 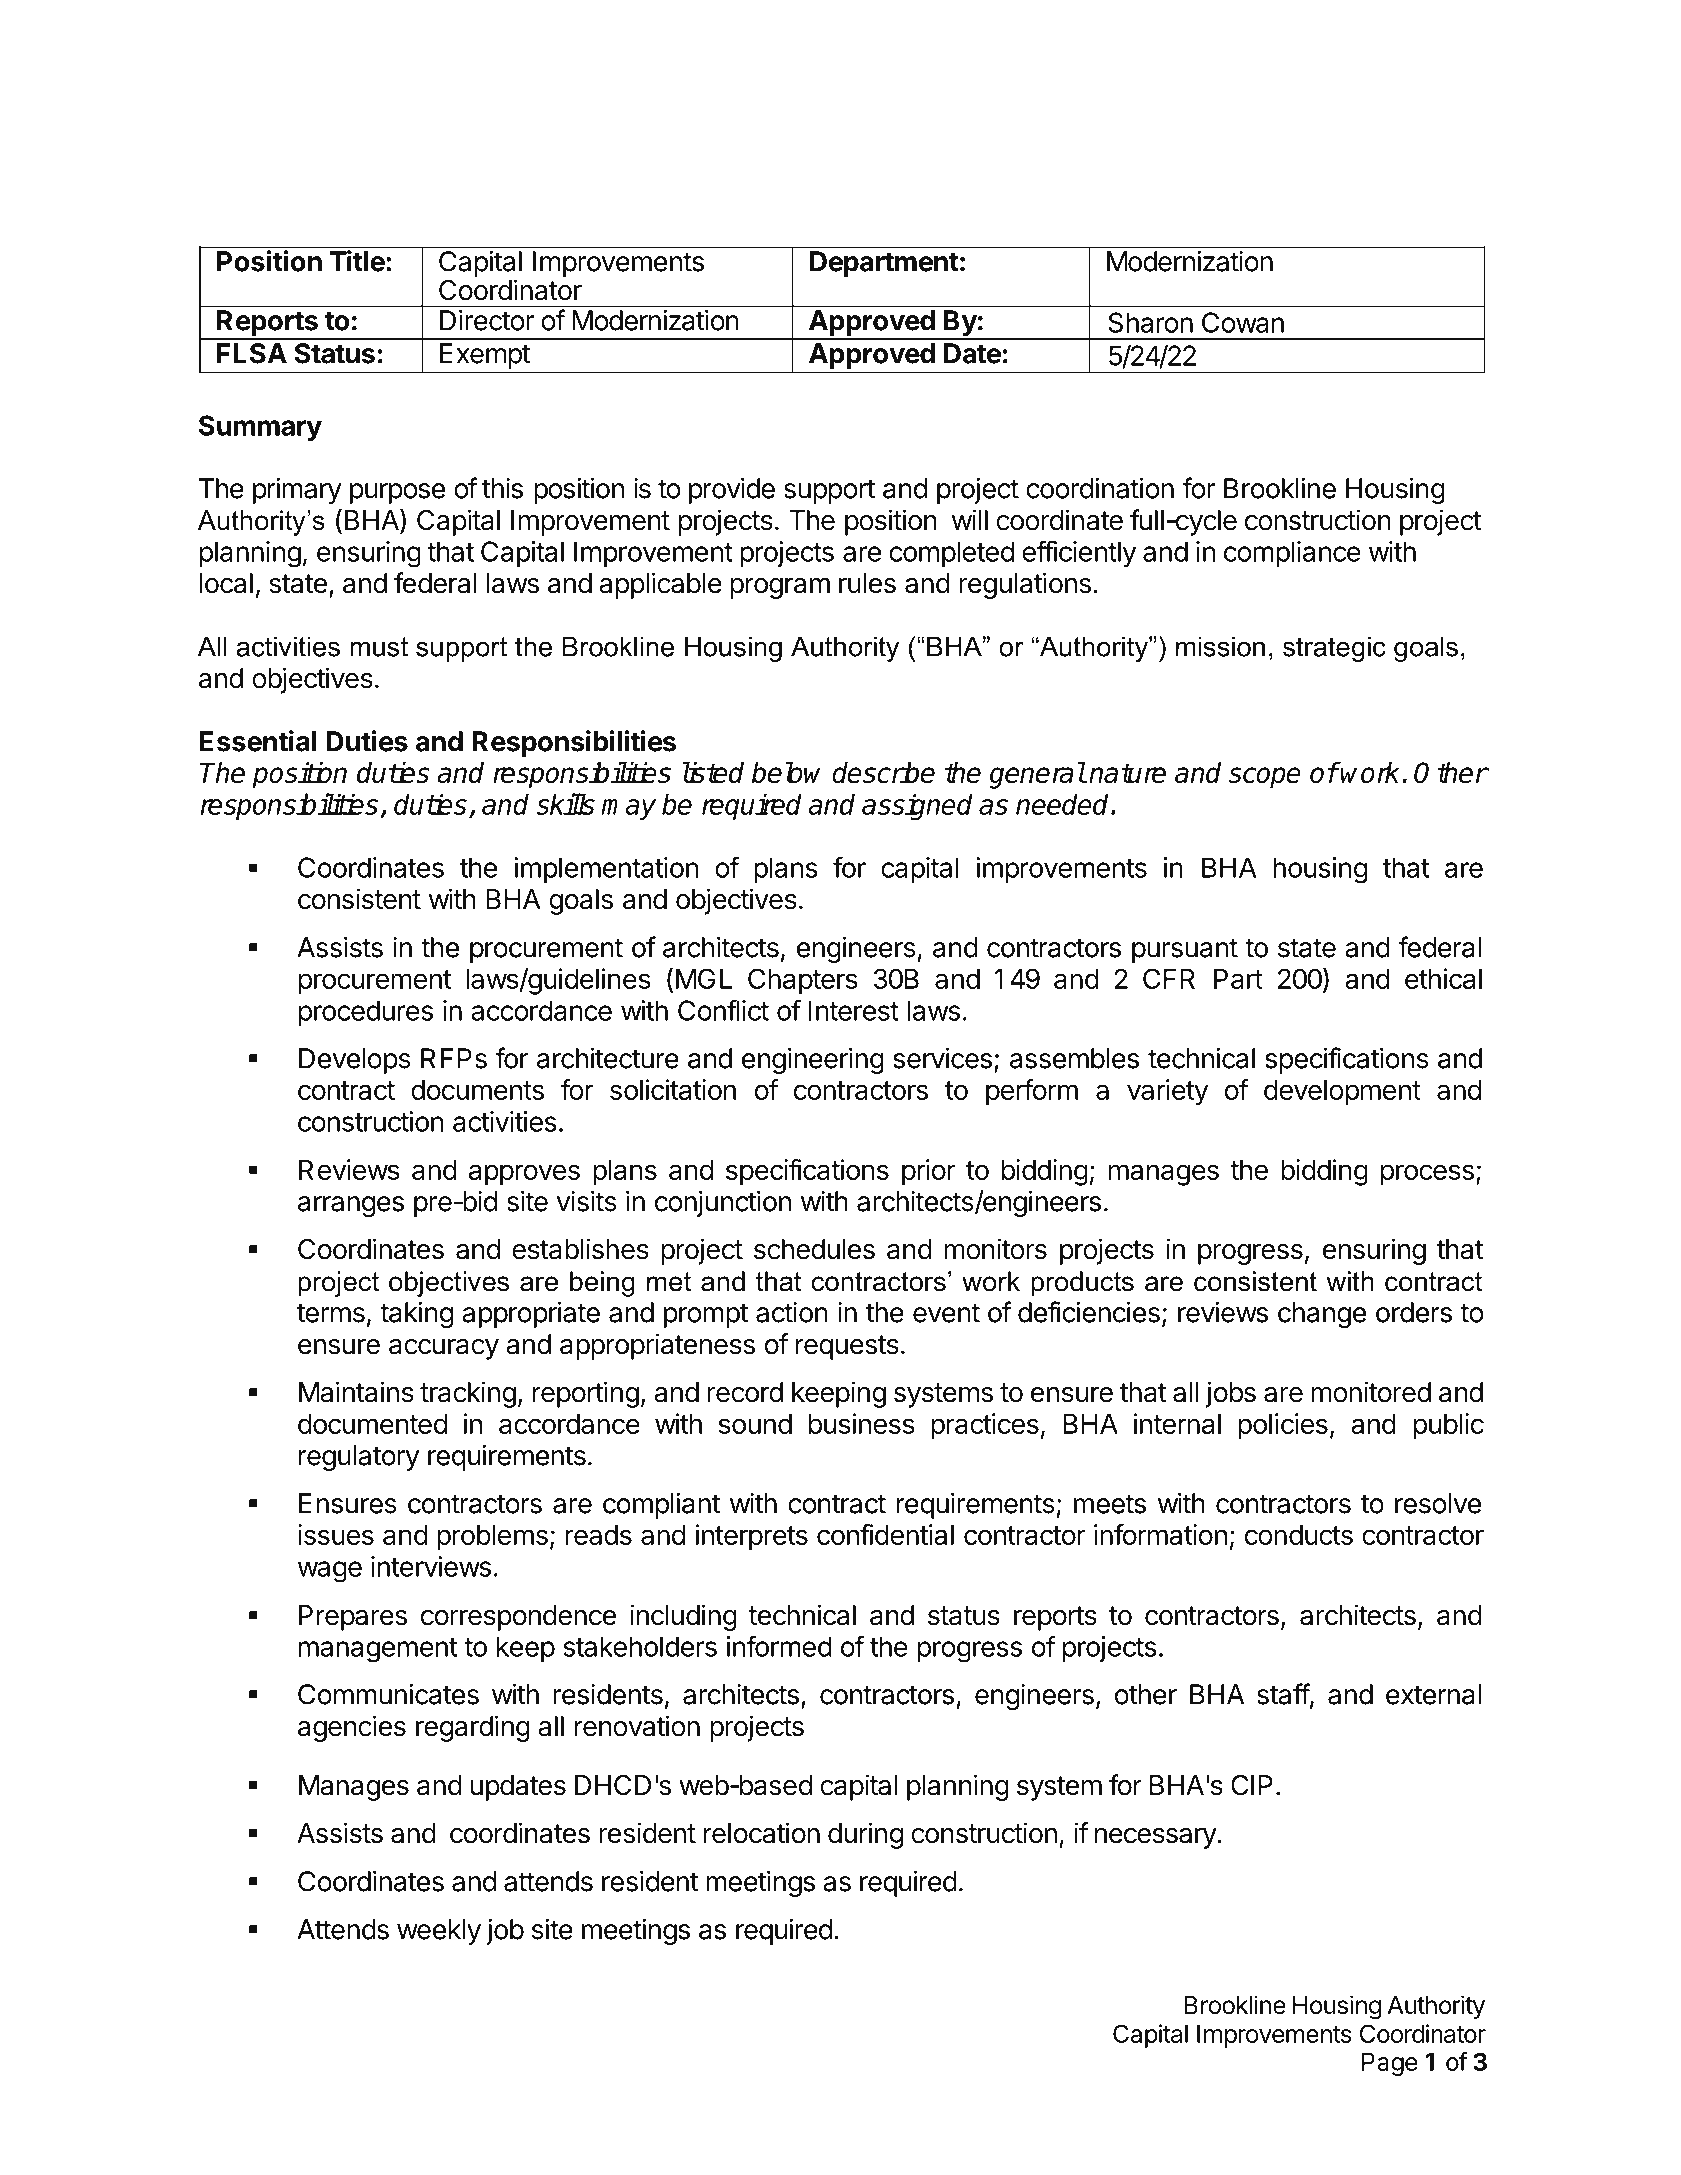 I want to click on development, so click(x=1342, y=1093).
